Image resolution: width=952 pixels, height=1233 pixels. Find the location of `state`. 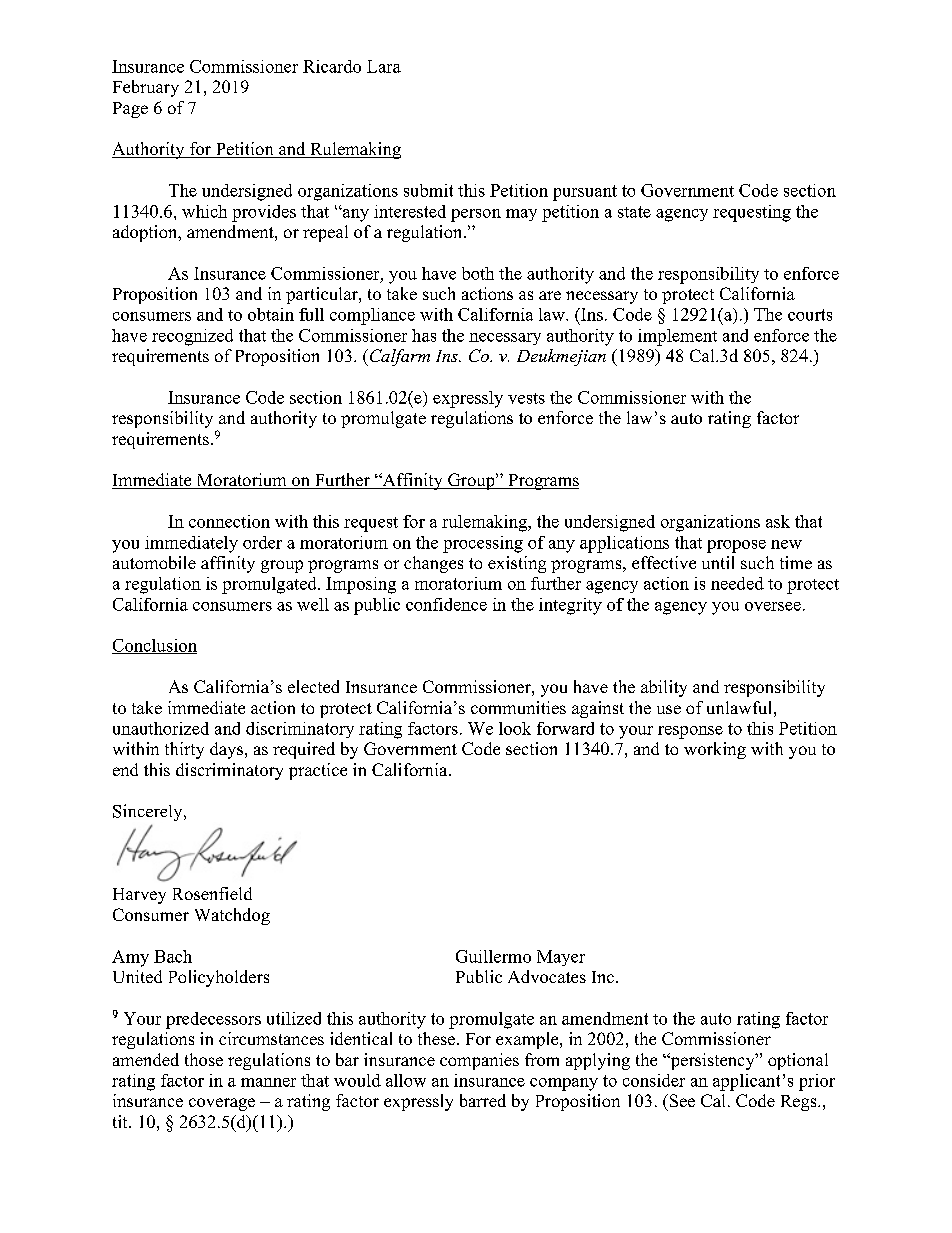

state is located at coordinates (634, 212).
